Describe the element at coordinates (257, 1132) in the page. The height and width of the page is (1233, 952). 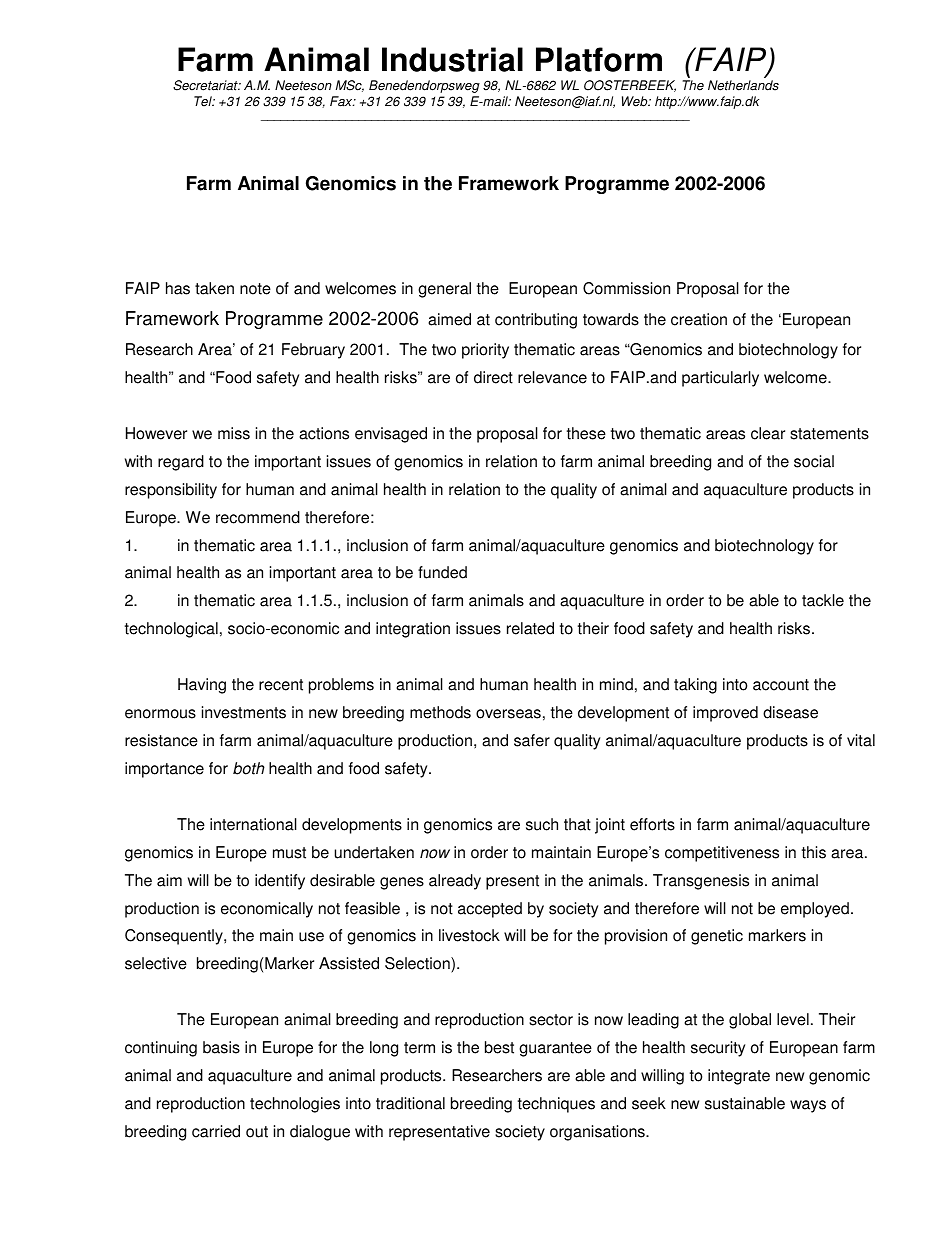
I see `out` at that location.
